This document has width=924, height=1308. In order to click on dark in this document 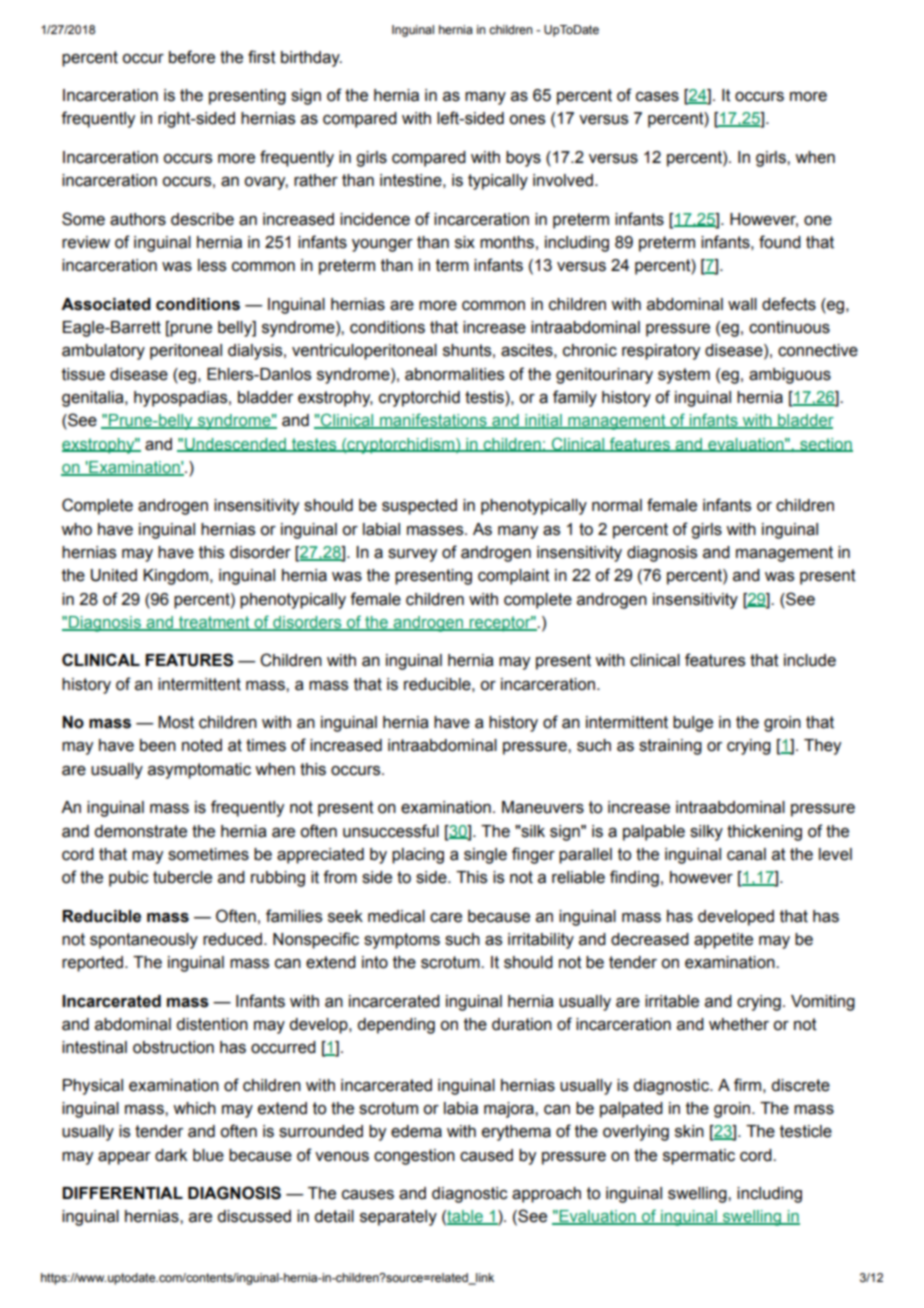, I will do `click(171, 1155)`.
